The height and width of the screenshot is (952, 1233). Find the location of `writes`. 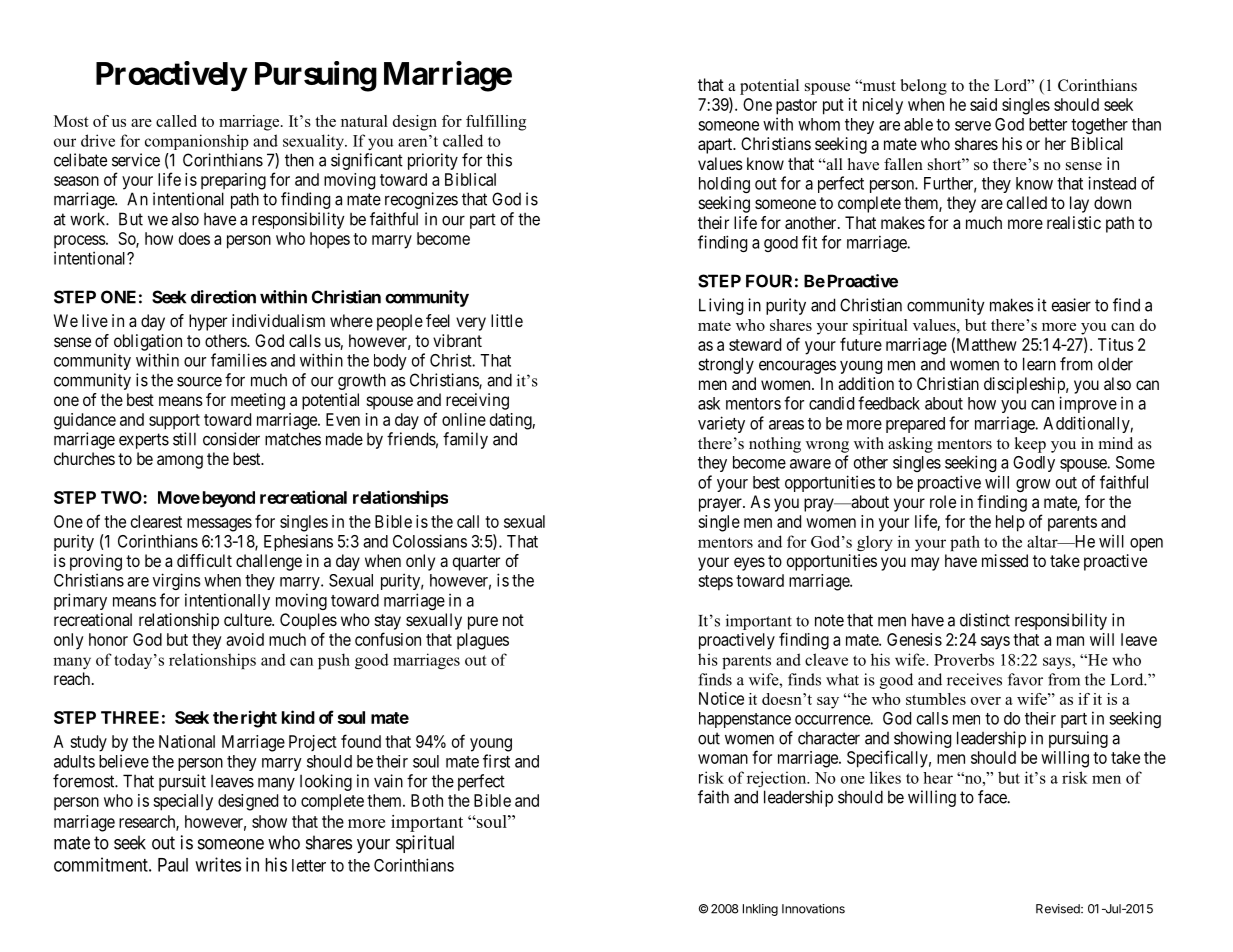

writes is located at coordinates (218, 864).
